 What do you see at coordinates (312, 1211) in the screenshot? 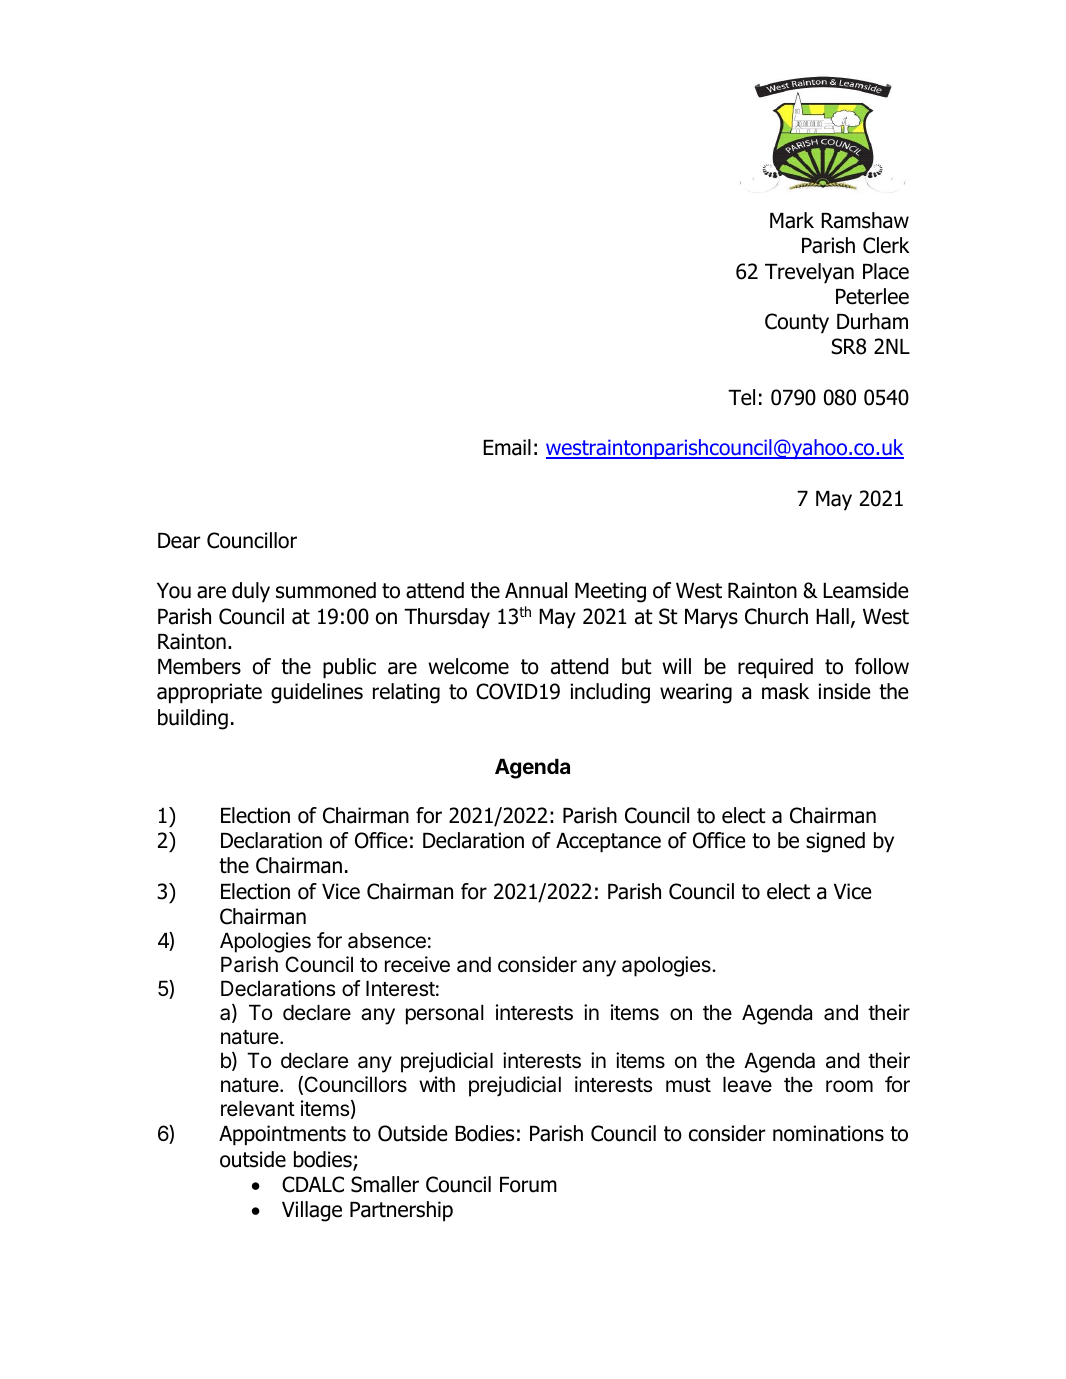
I see `Village` at bounding box center [312, 1211].
